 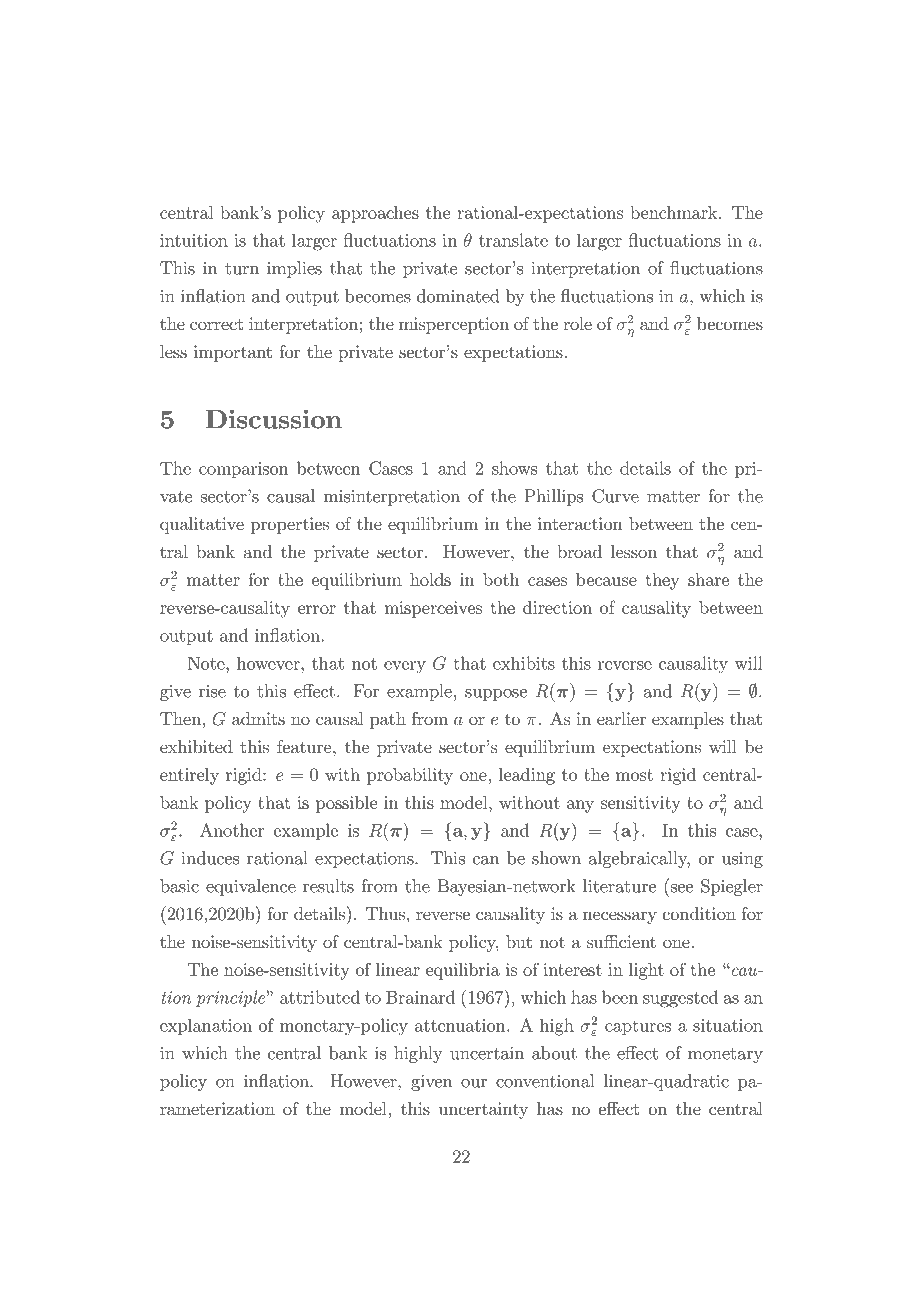 I want to click on equivalence, so click(x=251, y=887).
